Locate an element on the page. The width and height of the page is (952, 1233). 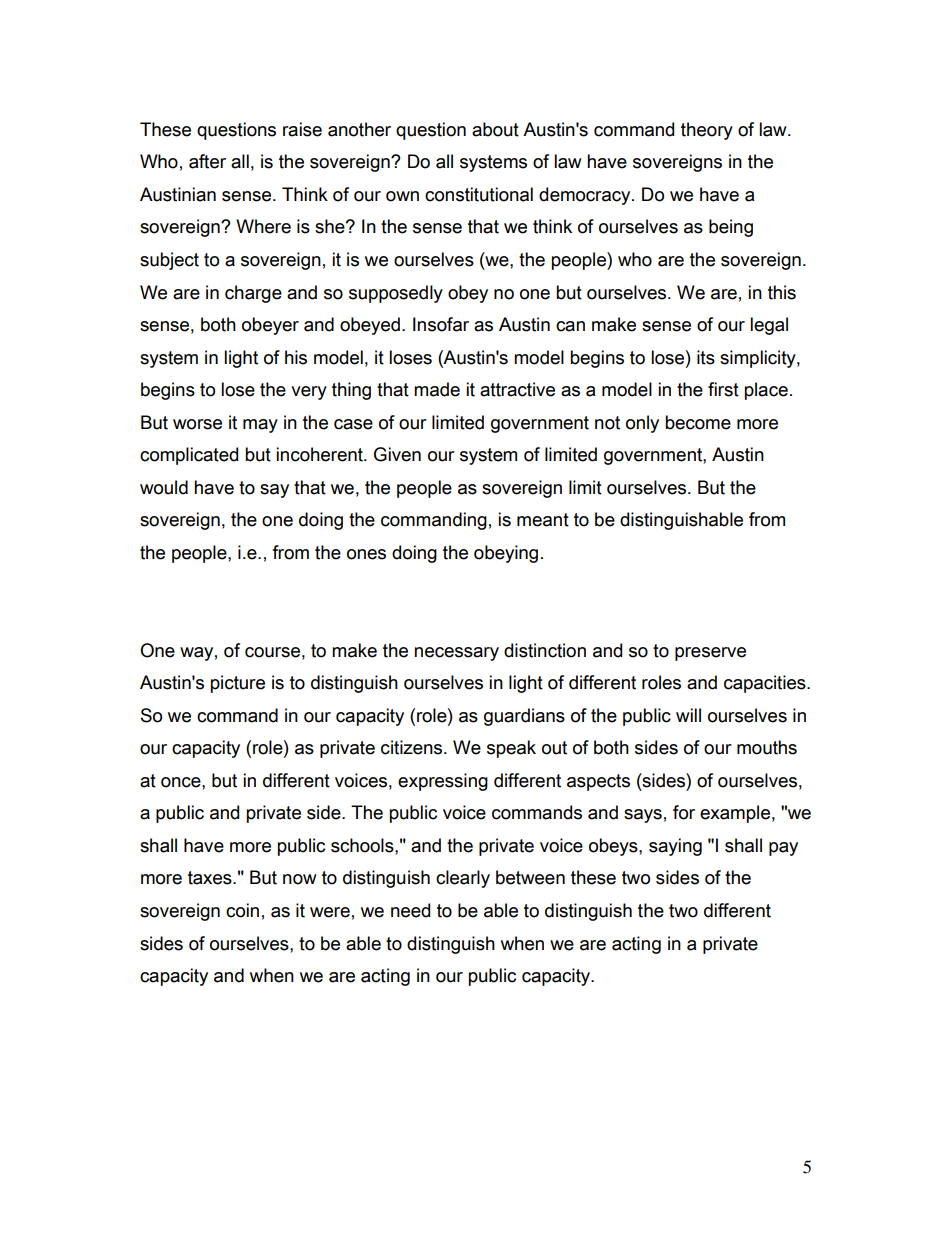
after is located at coordinates (207, 161).
